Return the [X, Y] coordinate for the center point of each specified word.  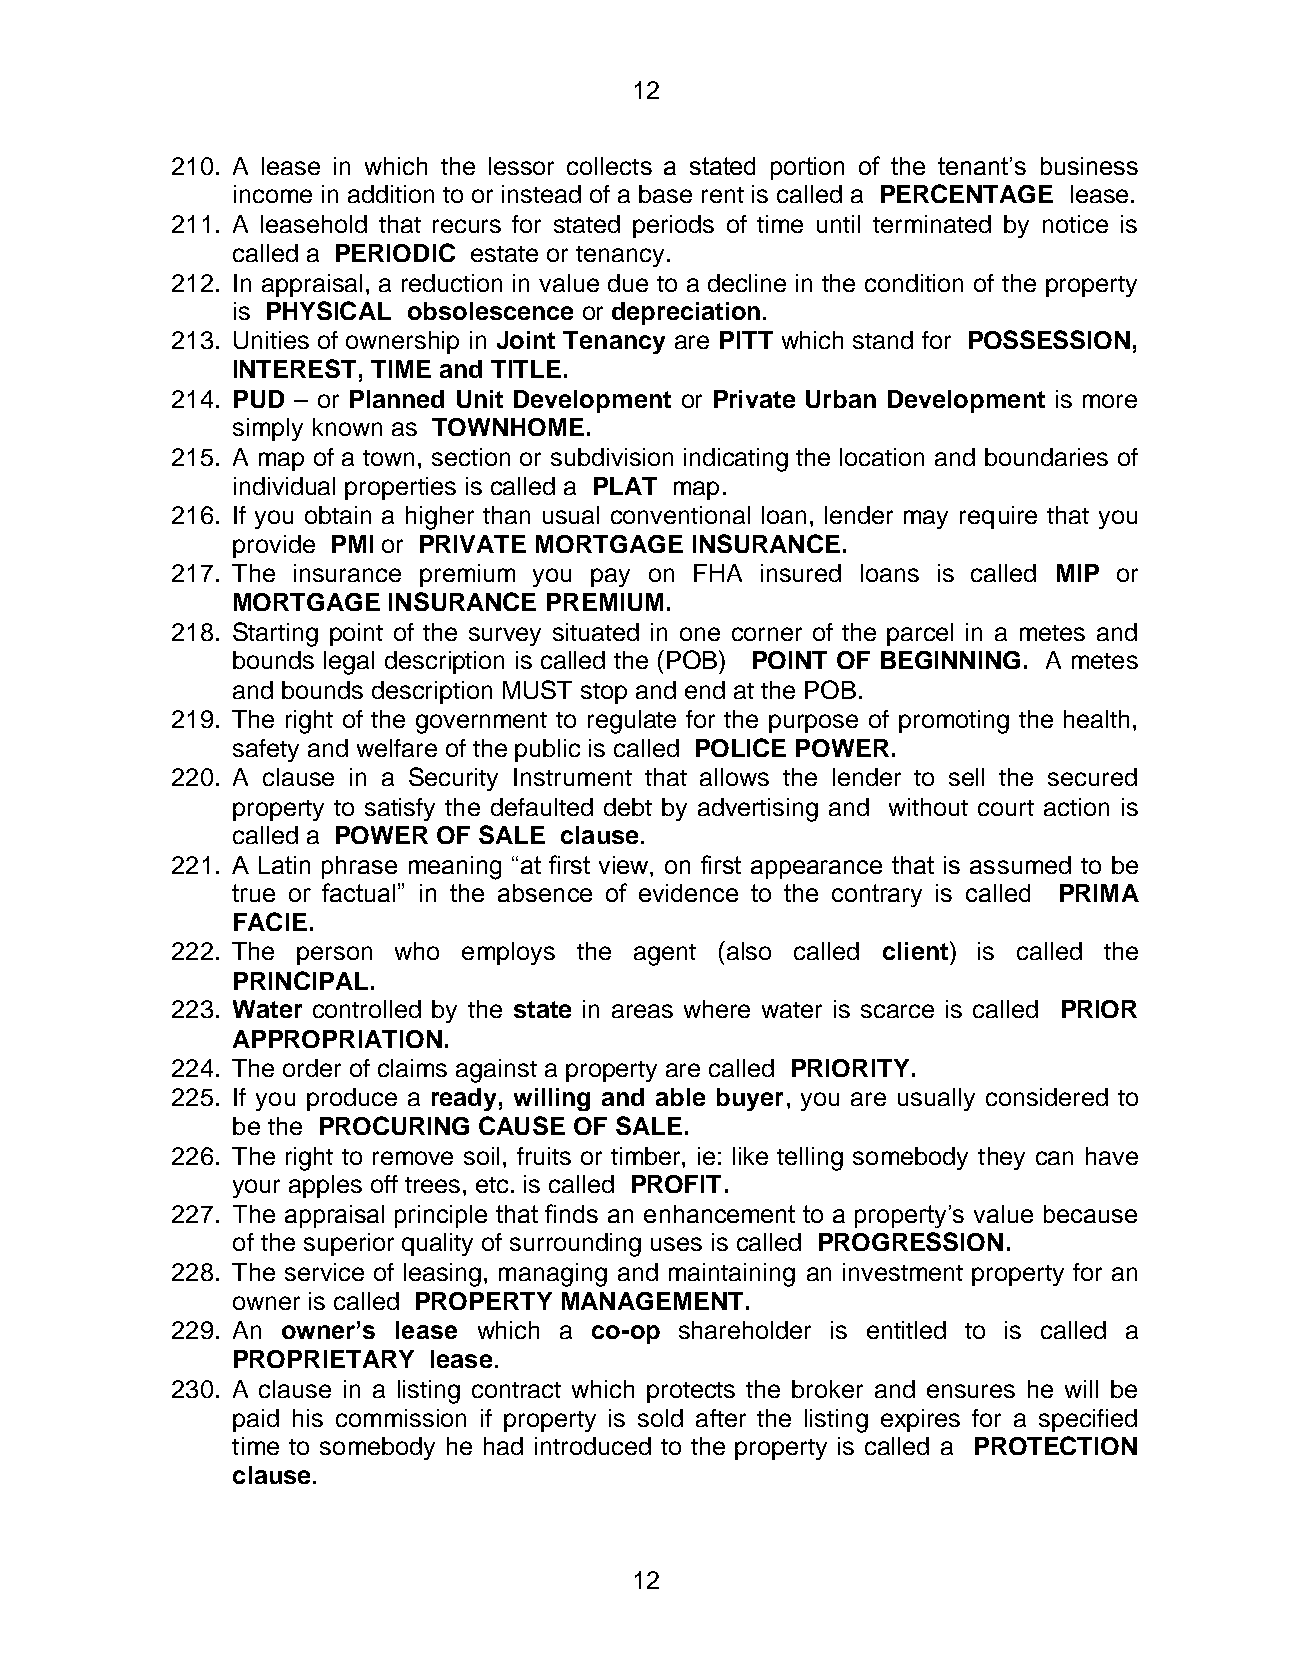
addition [391, 194]
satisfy [400, 809]
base [665, 194]
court [1006, 808]
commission [401, 1418]
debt [628, 807]
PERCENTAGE [967, 193]
